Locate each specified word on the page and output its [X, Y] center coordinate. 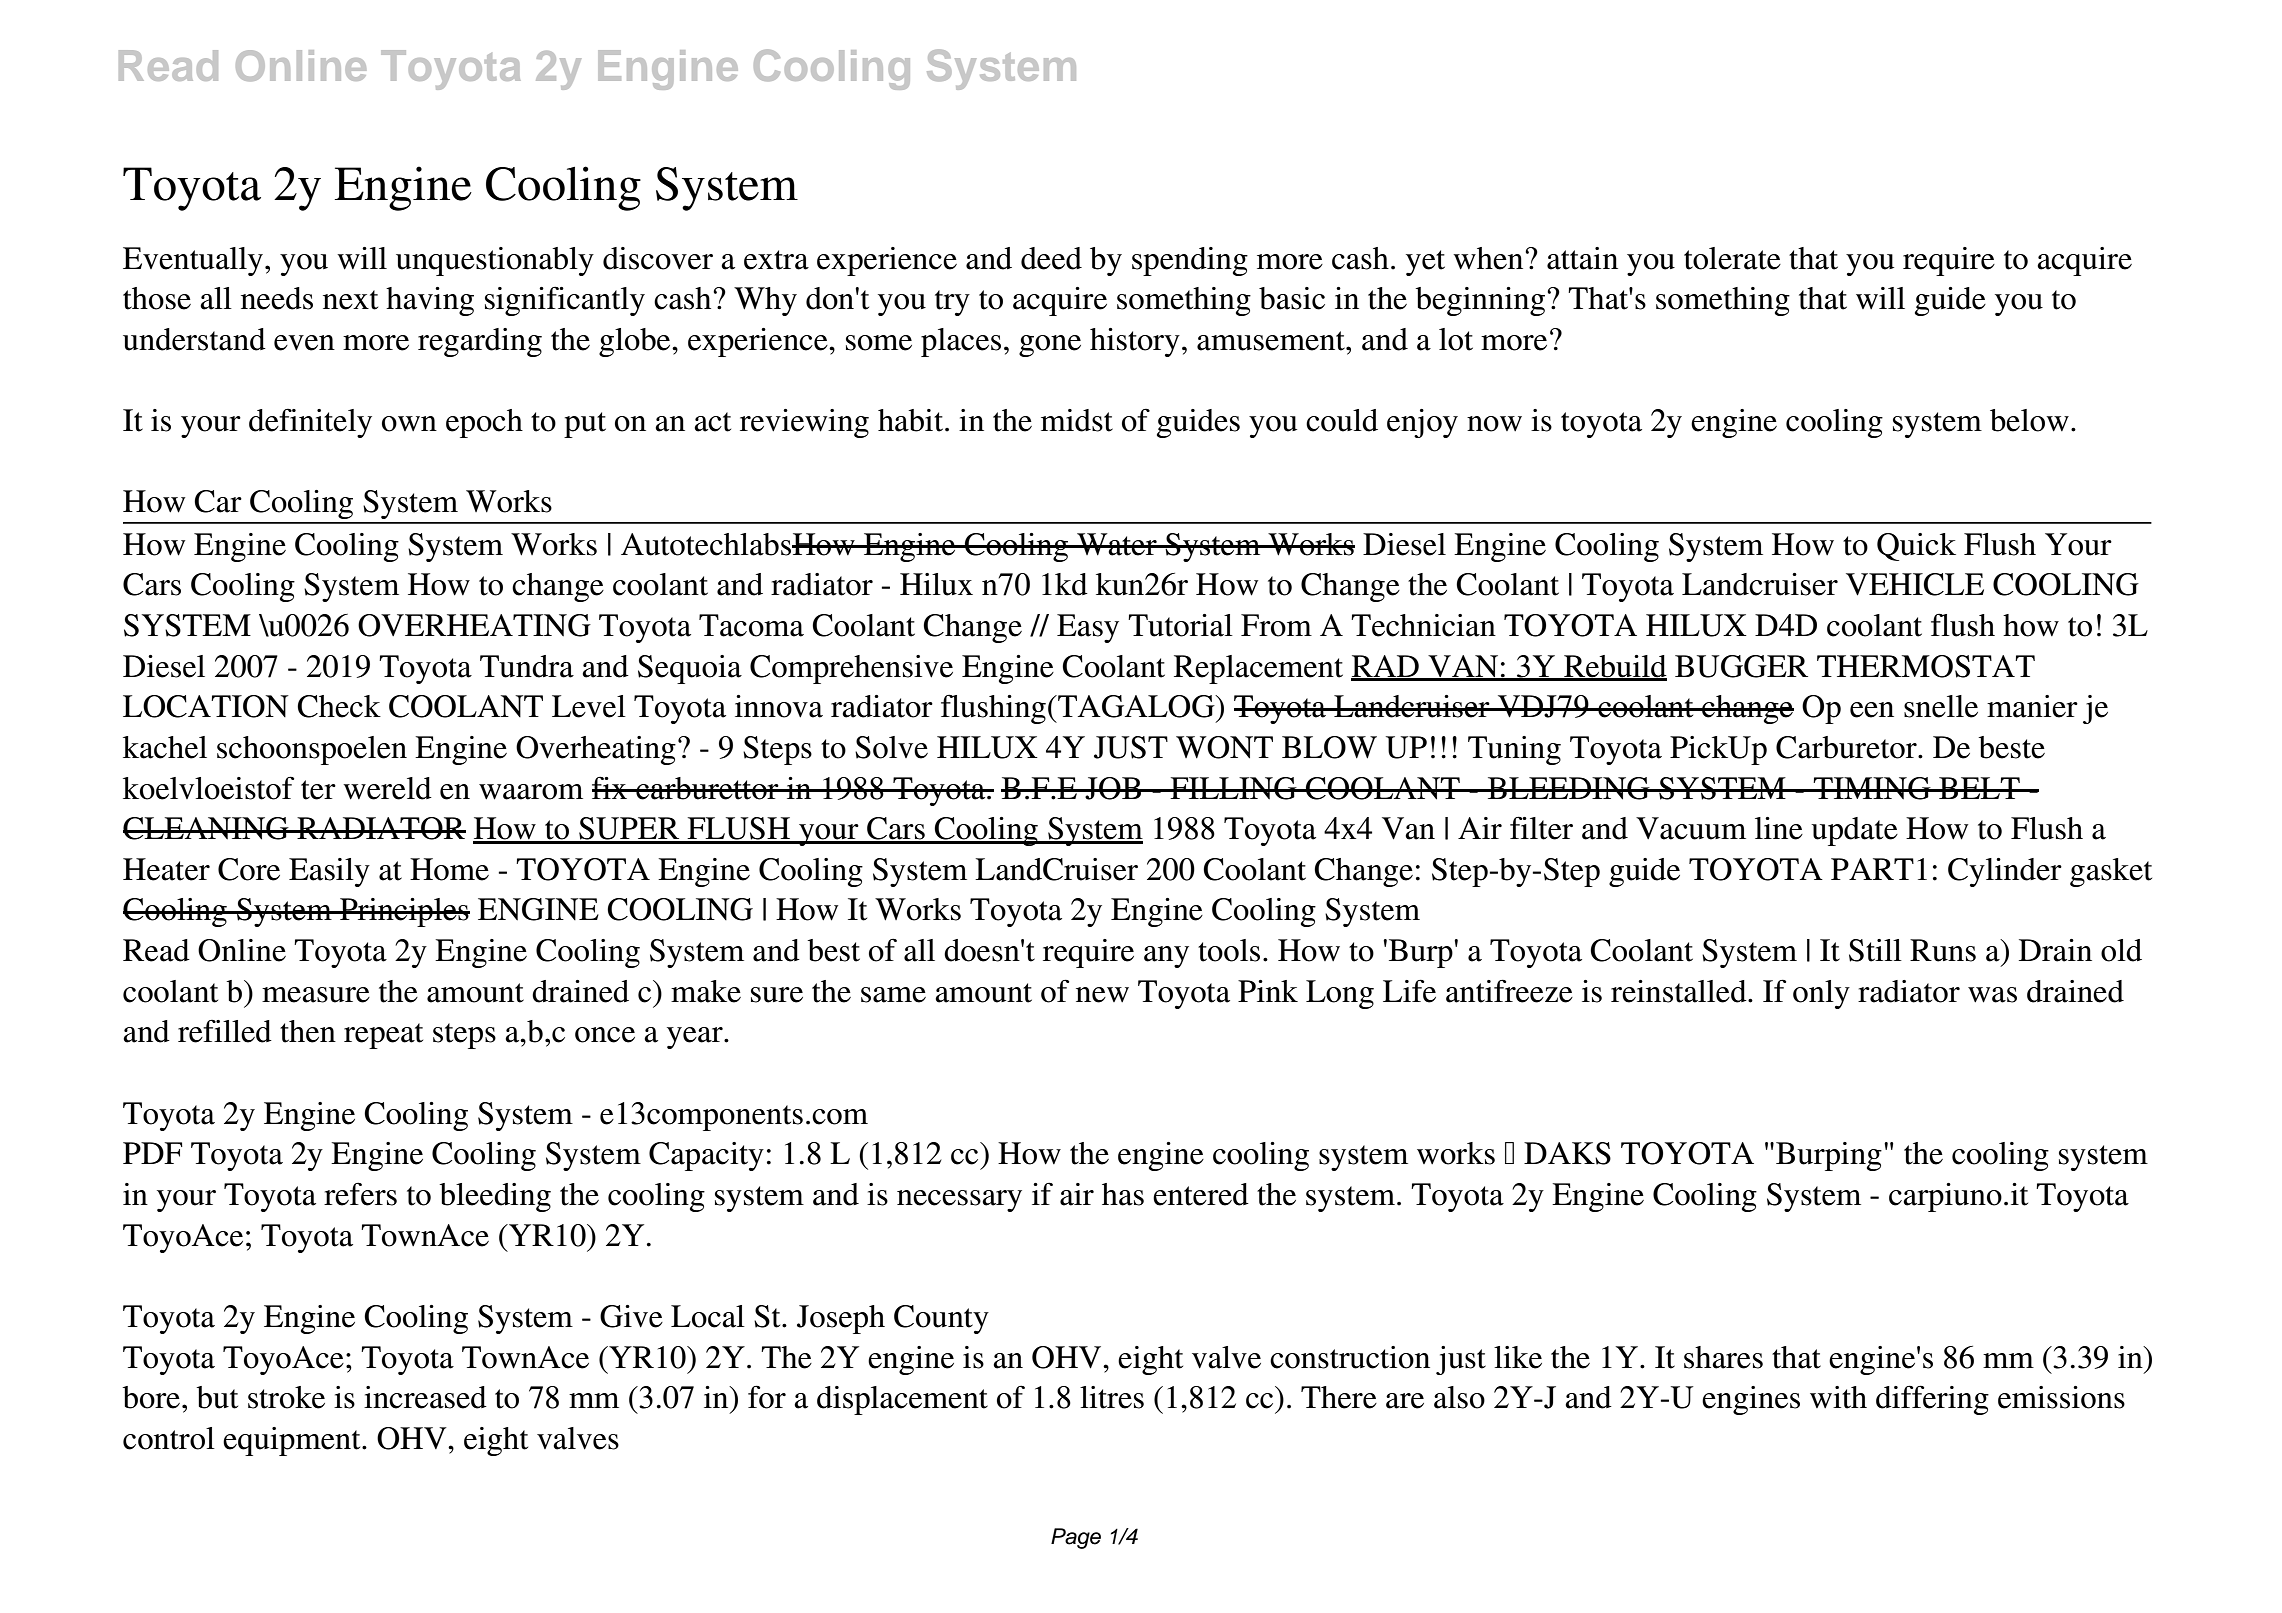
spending [1190, 261]
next [350, 300]
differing [1932, 1400]
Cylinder [2005, 872]
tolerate [1732, 258]
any [1166, 957]
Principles [404, 912]
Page [1076, 1538]
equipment [293, 1441]
